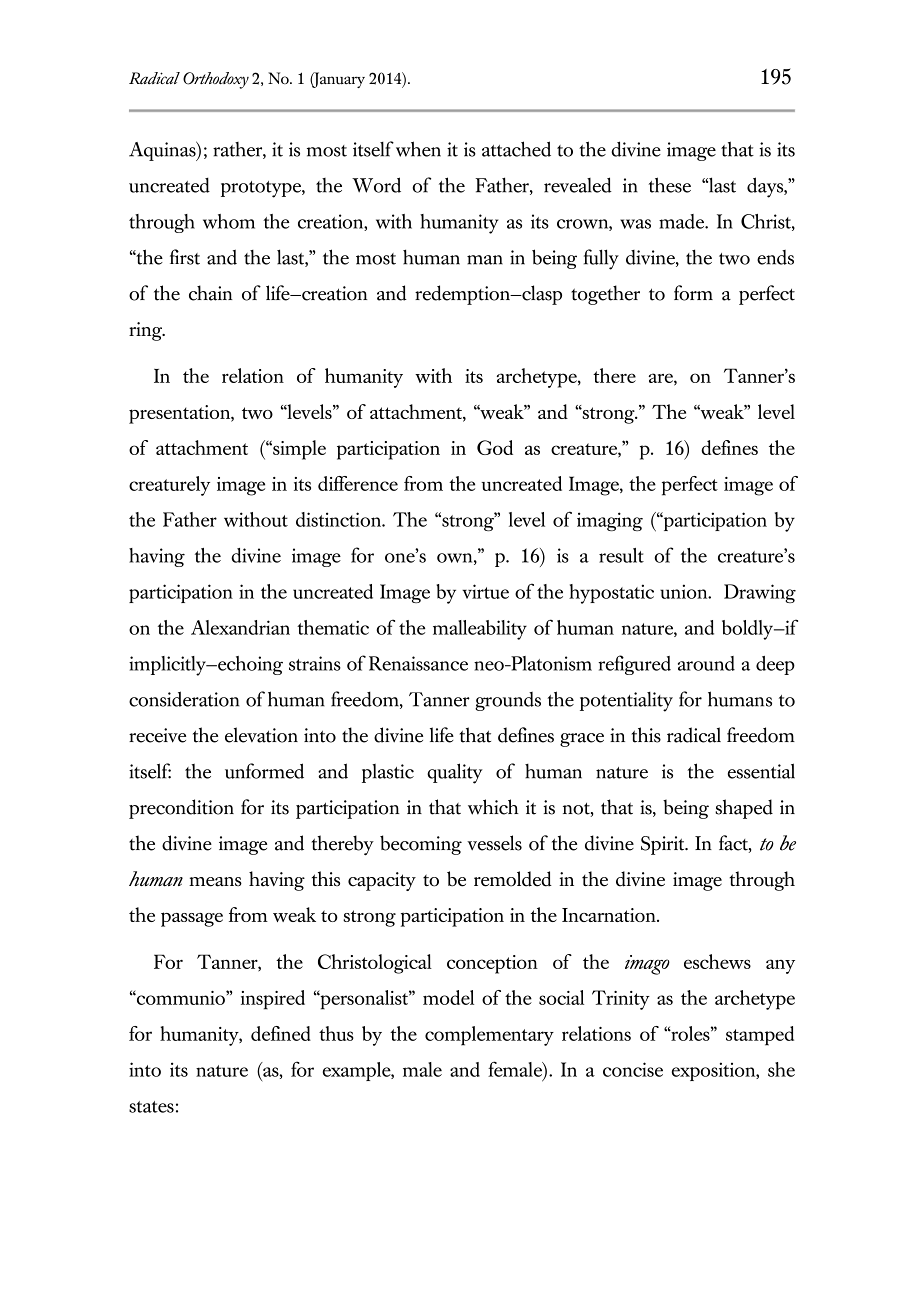  What do you see at coordinates (633, 1069) in the screenshot?
I see `concise` at bounding box center [633, 1069].
